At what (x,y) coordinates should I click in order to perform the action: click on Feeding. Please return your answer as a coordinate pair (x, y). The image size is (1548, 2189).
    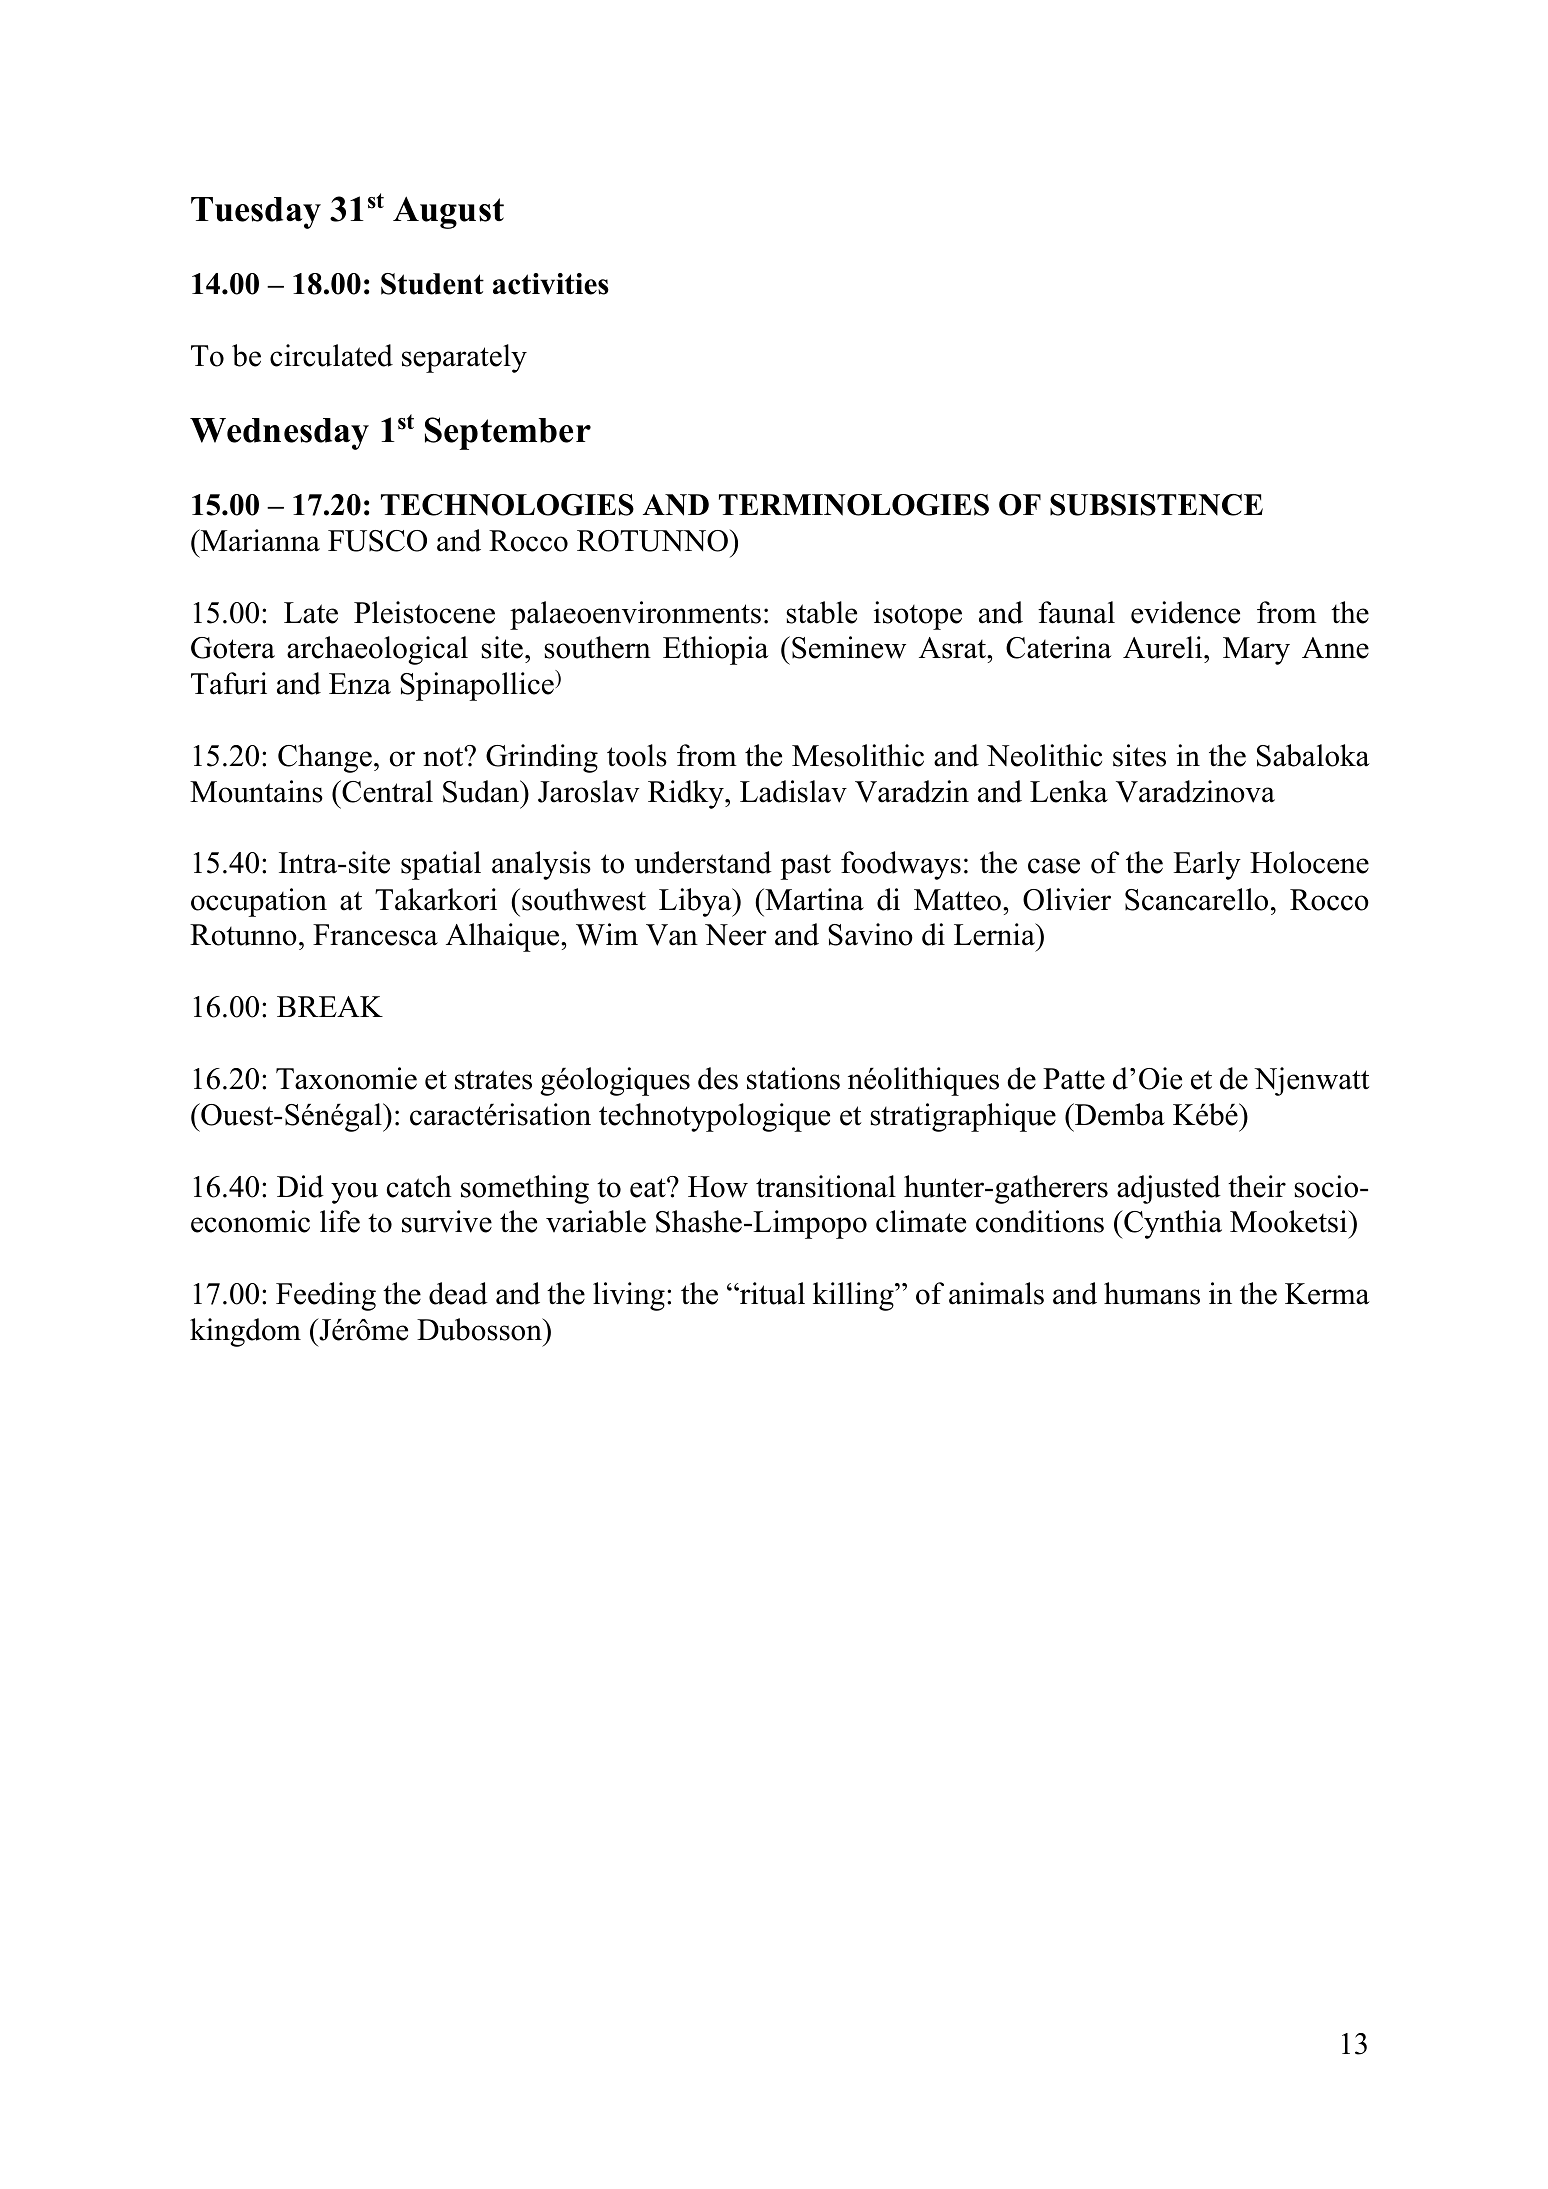
    Looking at the image, I should click on (326, 1296).
